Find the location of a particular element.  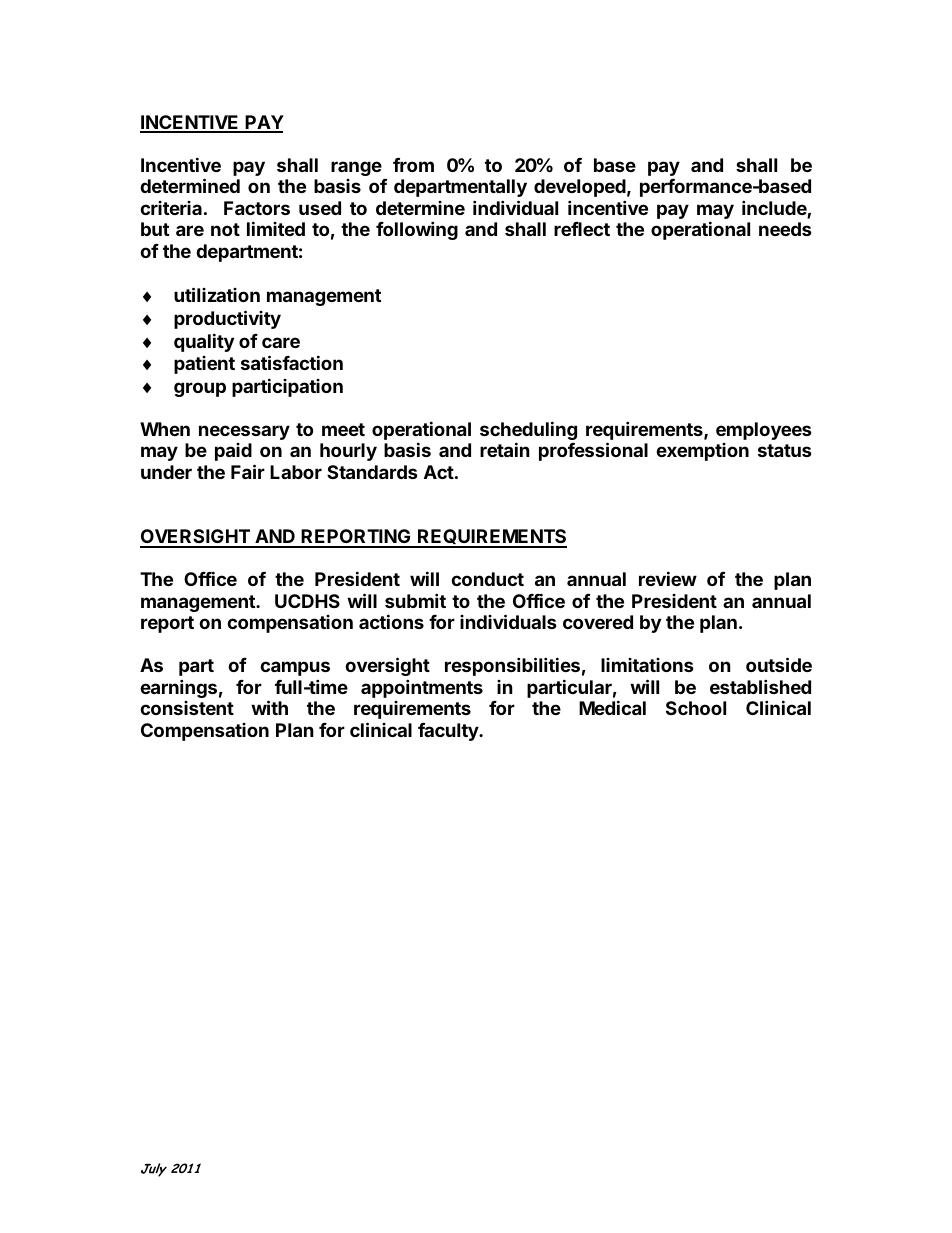

following is located at coordinates (417, 230).
